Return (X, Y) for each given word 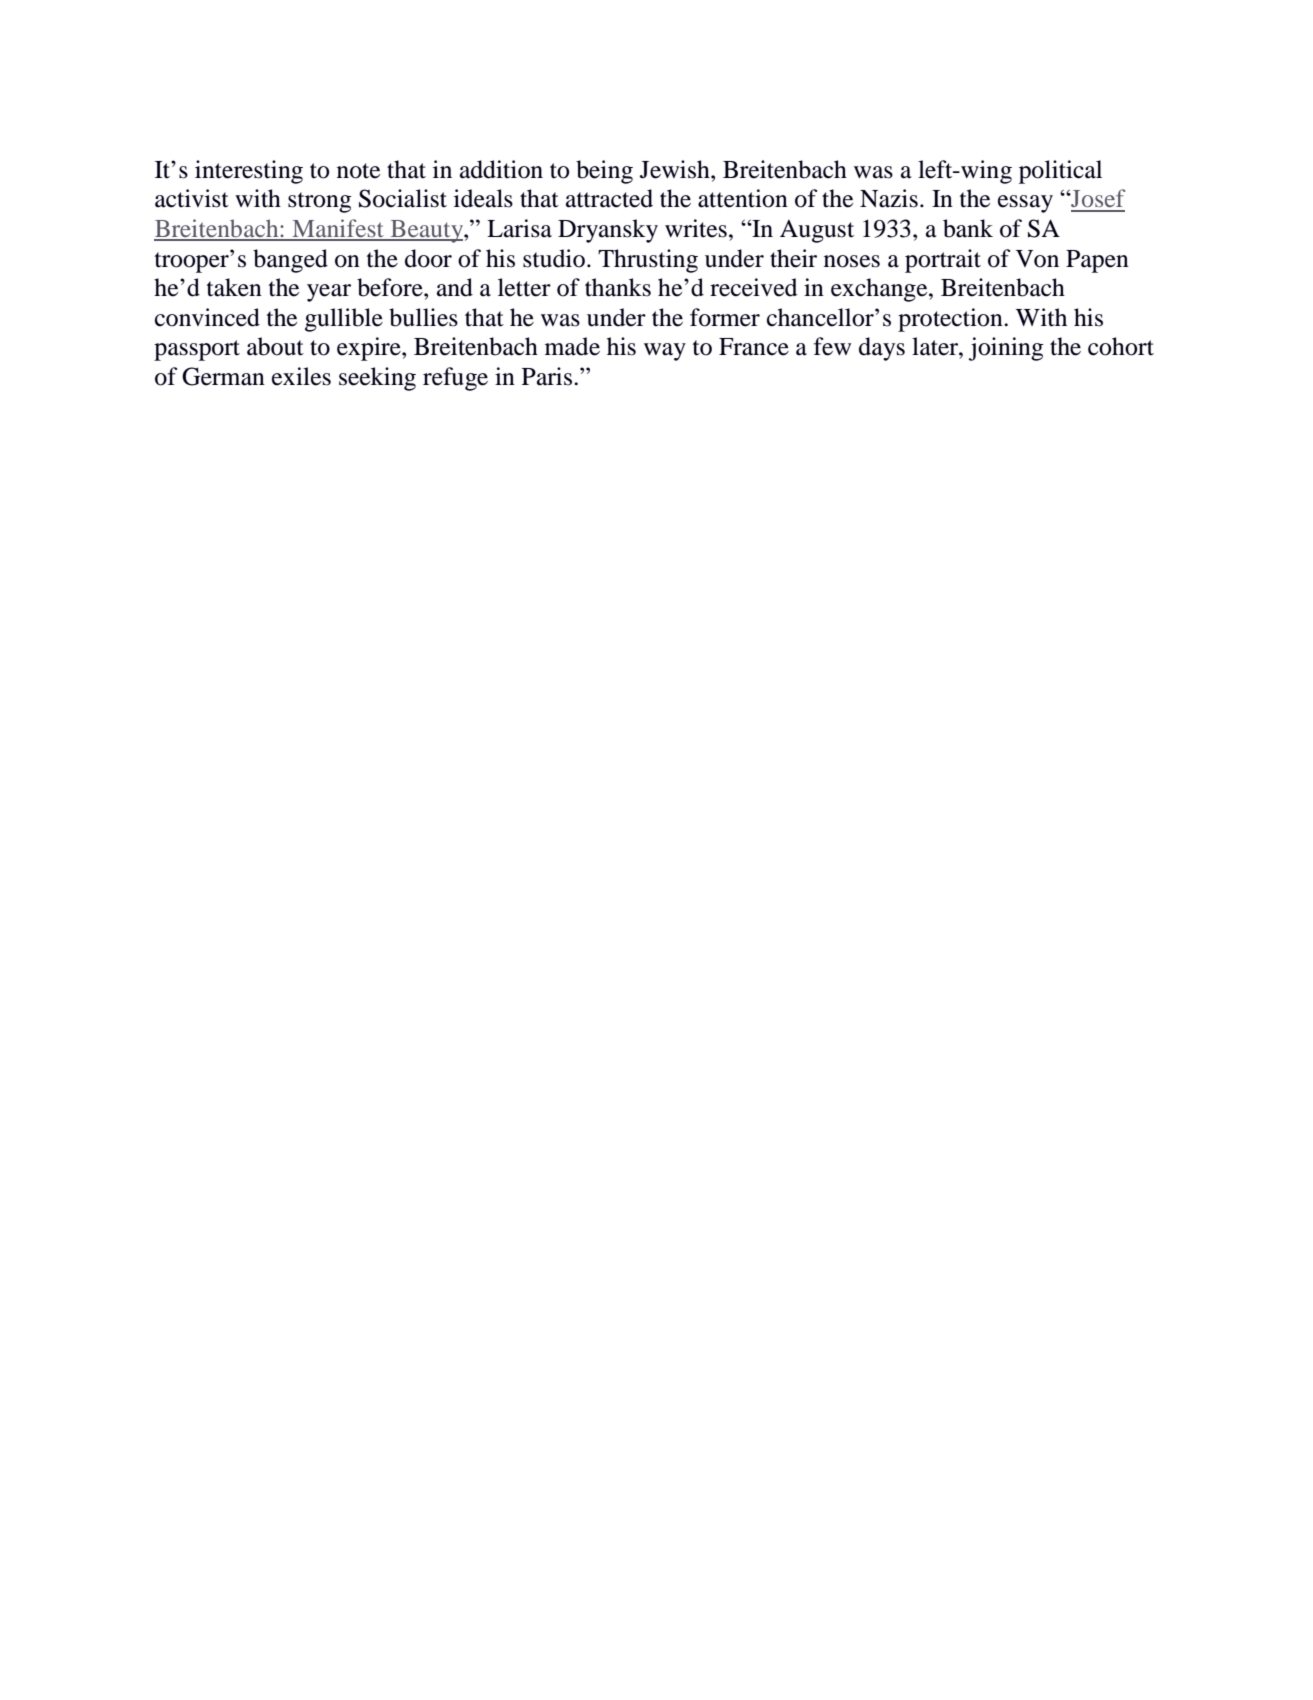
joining (1006, 349)
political (1060, 172)
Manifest (338, 229)
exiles (301, 376)
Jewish (676, 169)
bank (968, 228)
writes (696, 228)
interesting (249, 172)
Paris (547, 376)
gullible (344, 320)
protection (951, 320)
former (725, 317)
